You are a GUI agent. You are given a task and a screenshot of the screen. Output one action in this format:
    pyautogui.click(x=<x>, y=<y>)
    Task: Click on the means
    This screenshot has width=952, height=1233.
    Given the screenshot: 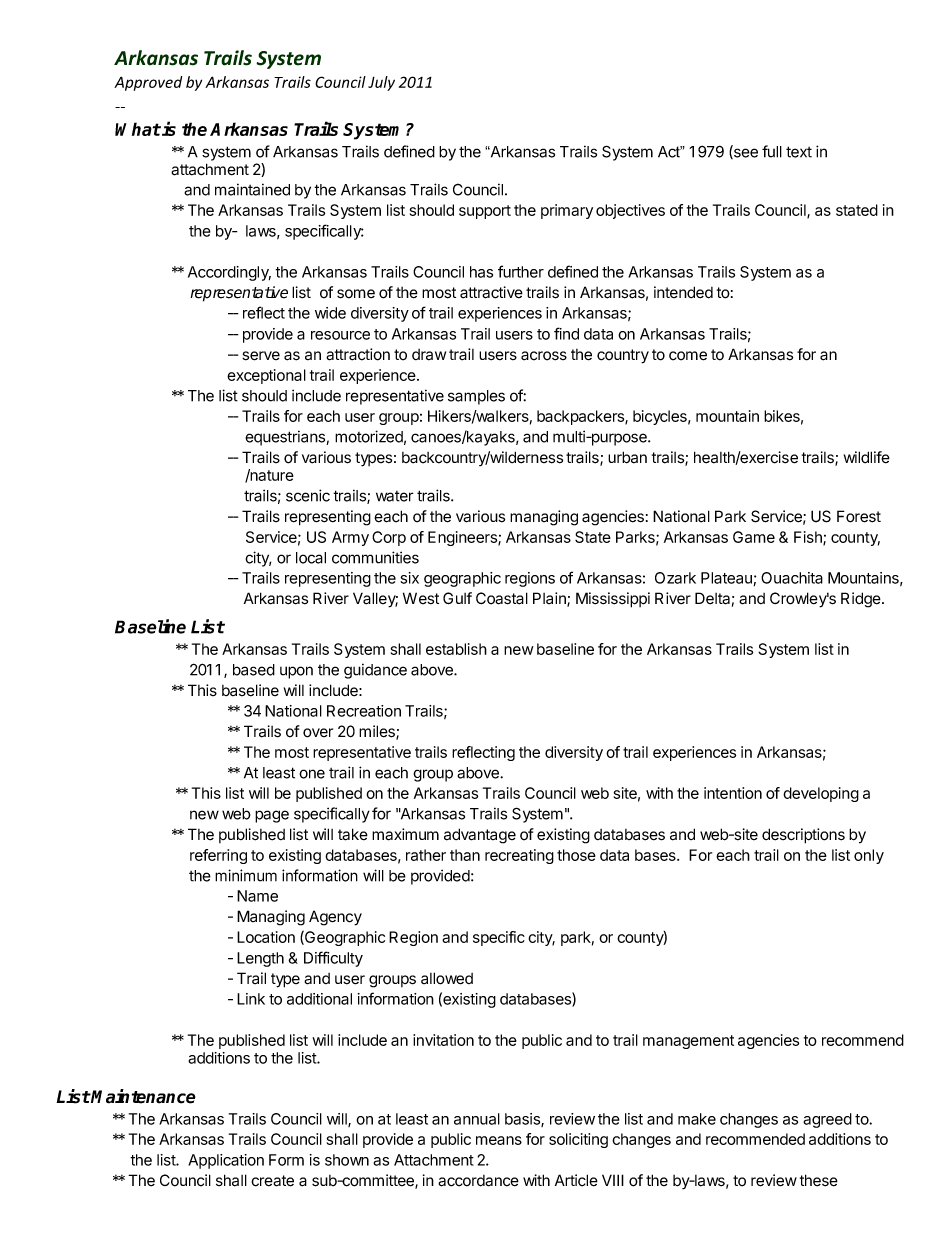 What is the action you would take?
    pyautogui.click(x=499, y=1140)
